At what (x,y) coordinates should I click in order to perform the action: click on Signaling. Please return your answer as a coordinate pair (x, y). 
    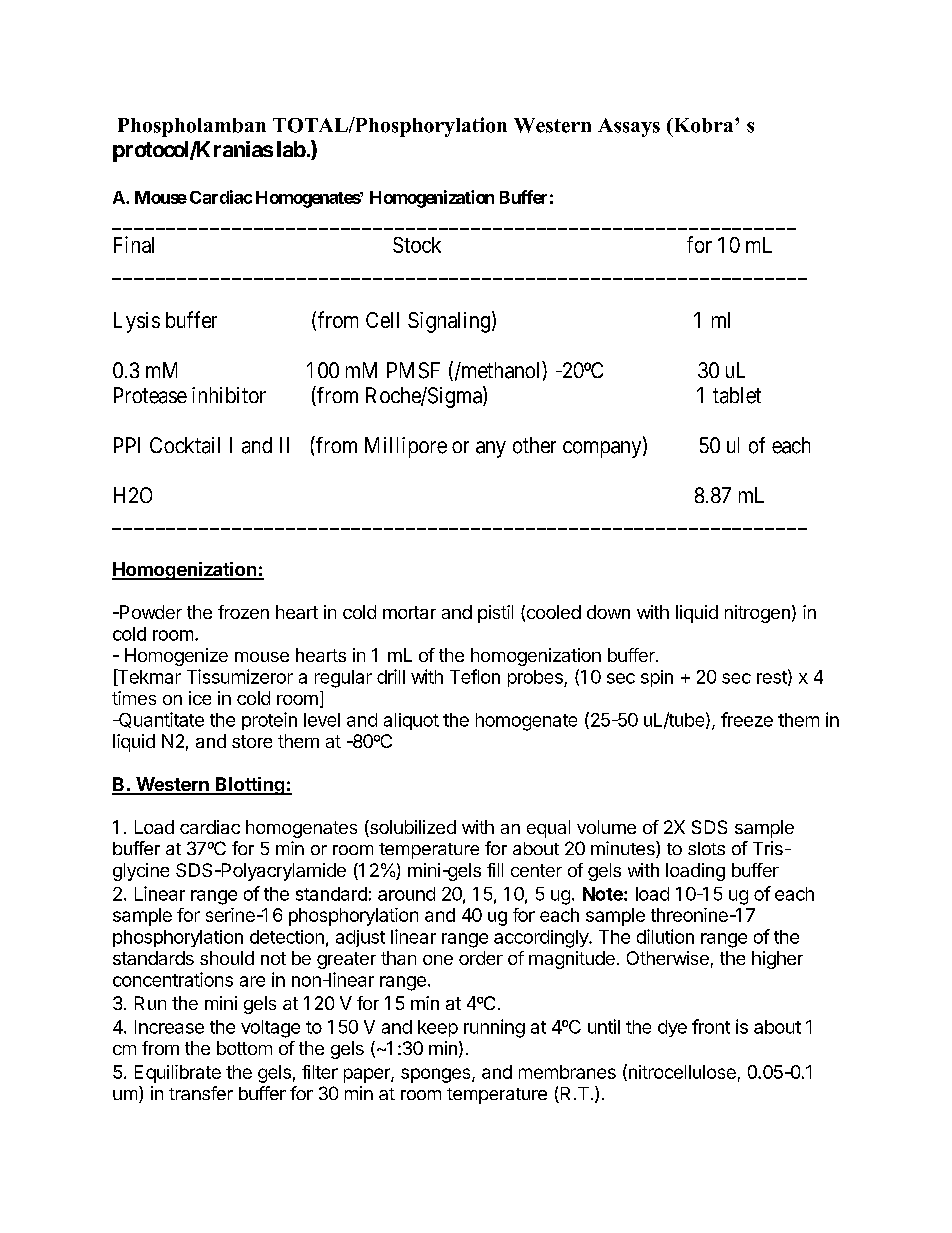
    Looking at the image, I should click on (449, 322).
